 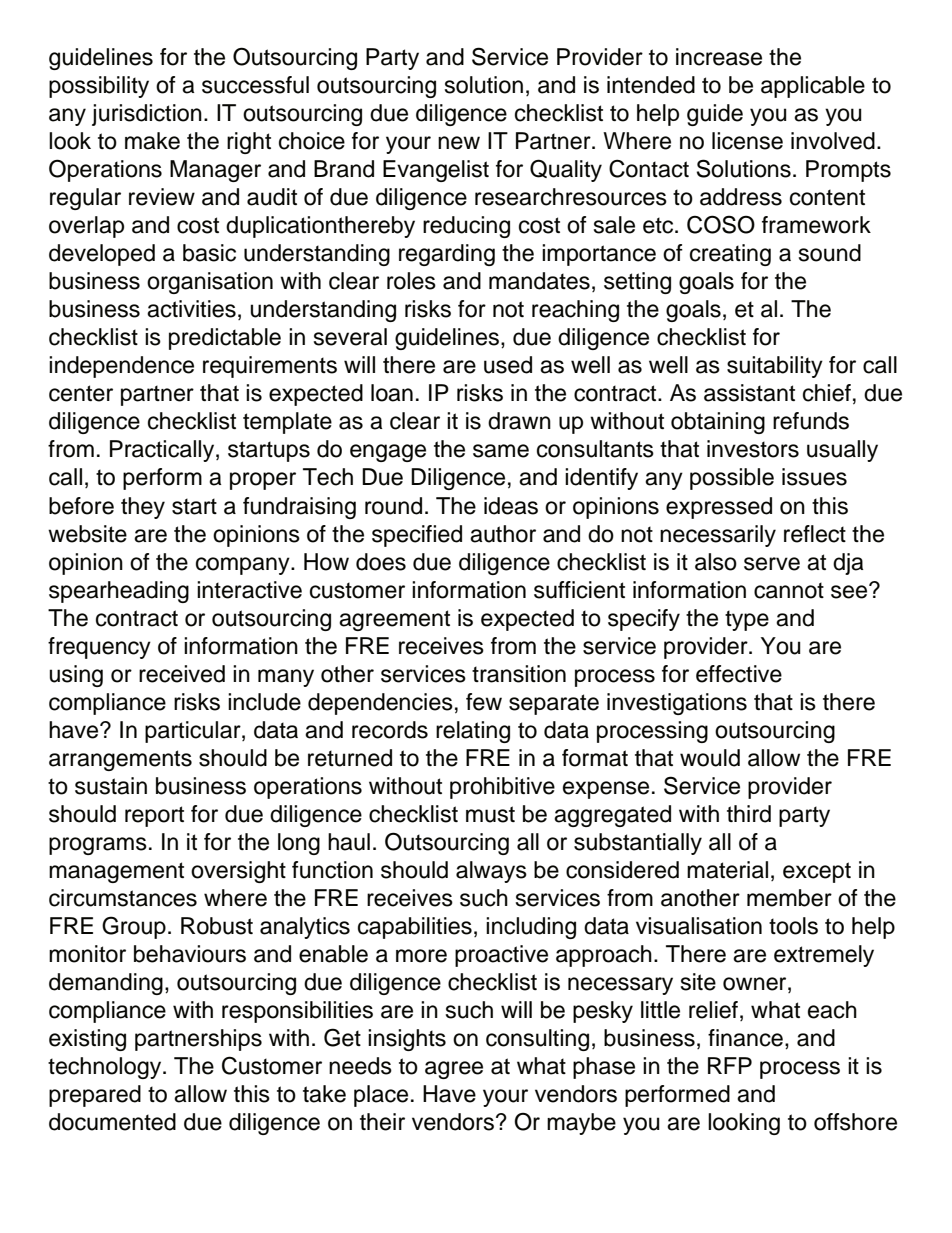 I want to click on used, so click(x=508, y=365).
